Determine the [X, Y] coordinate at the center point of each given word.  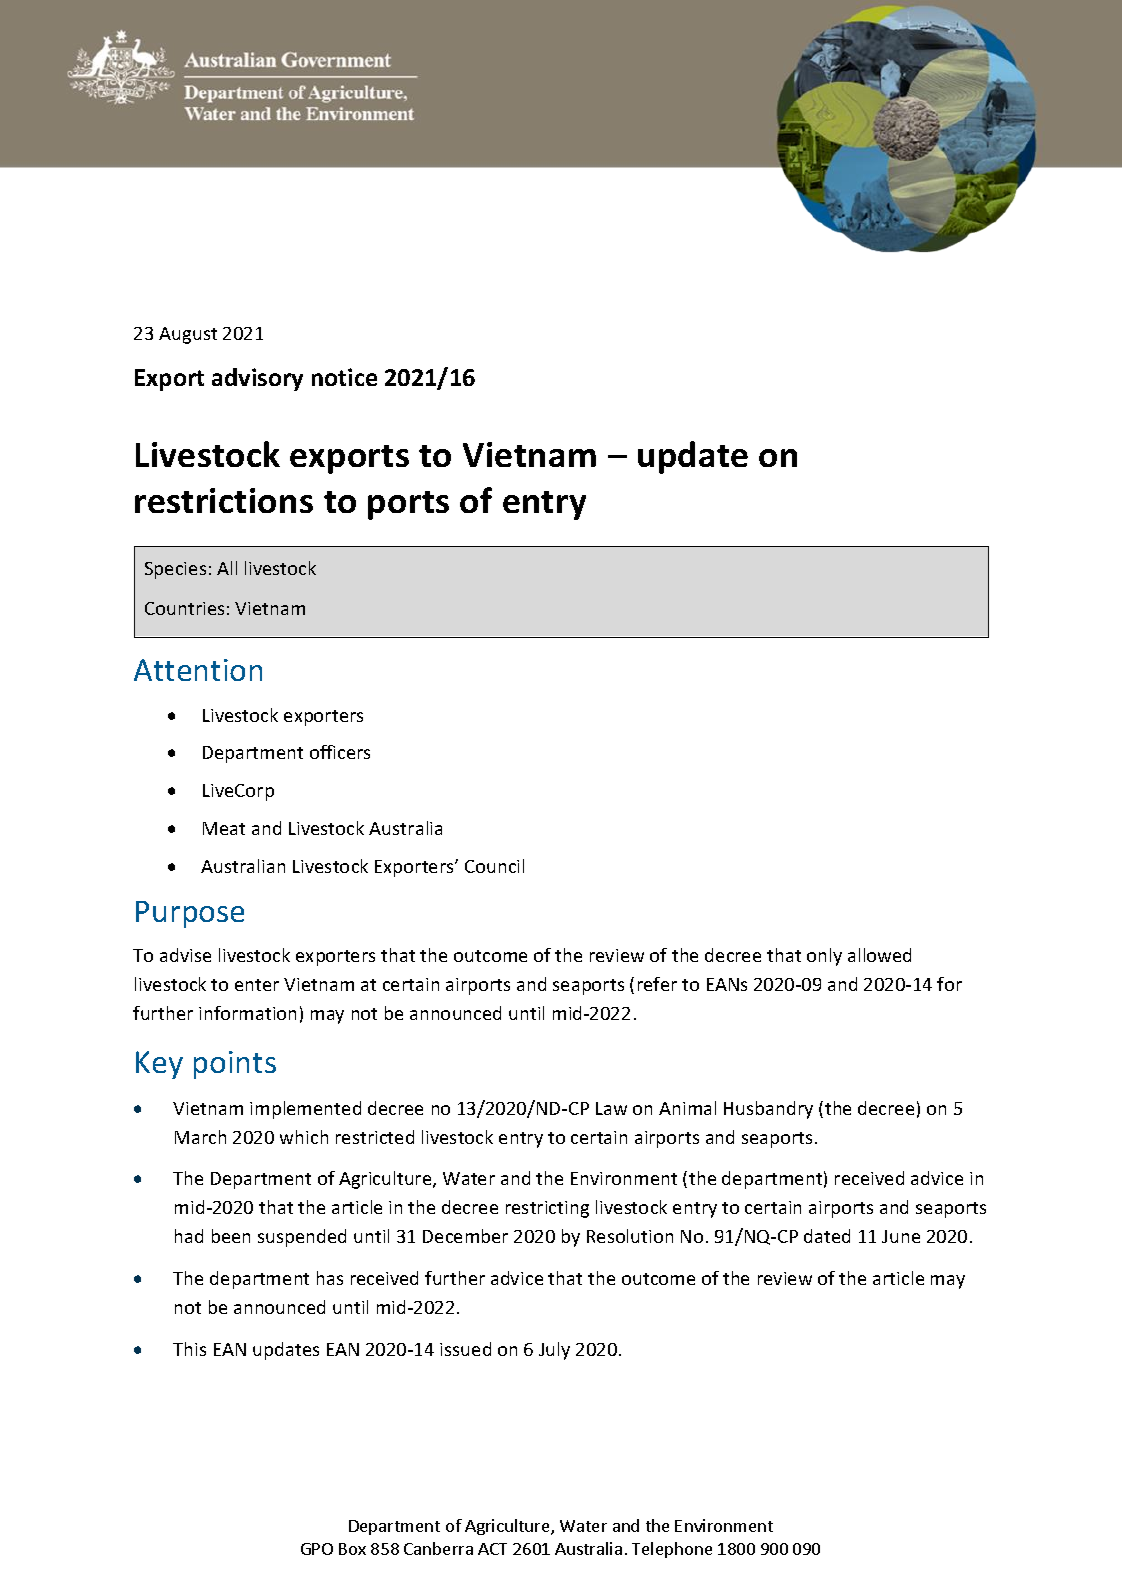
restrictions [224, 500]
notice [344, 377]
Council [494, 866]
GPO [317, 1549]
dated [827, 1236]
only [824, 957]
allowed [879, 955]
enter [257, 985]
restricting [547, 1209]
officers [340, 752]
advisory [257, 379]
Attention [198, 670]
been [231, 1236]
